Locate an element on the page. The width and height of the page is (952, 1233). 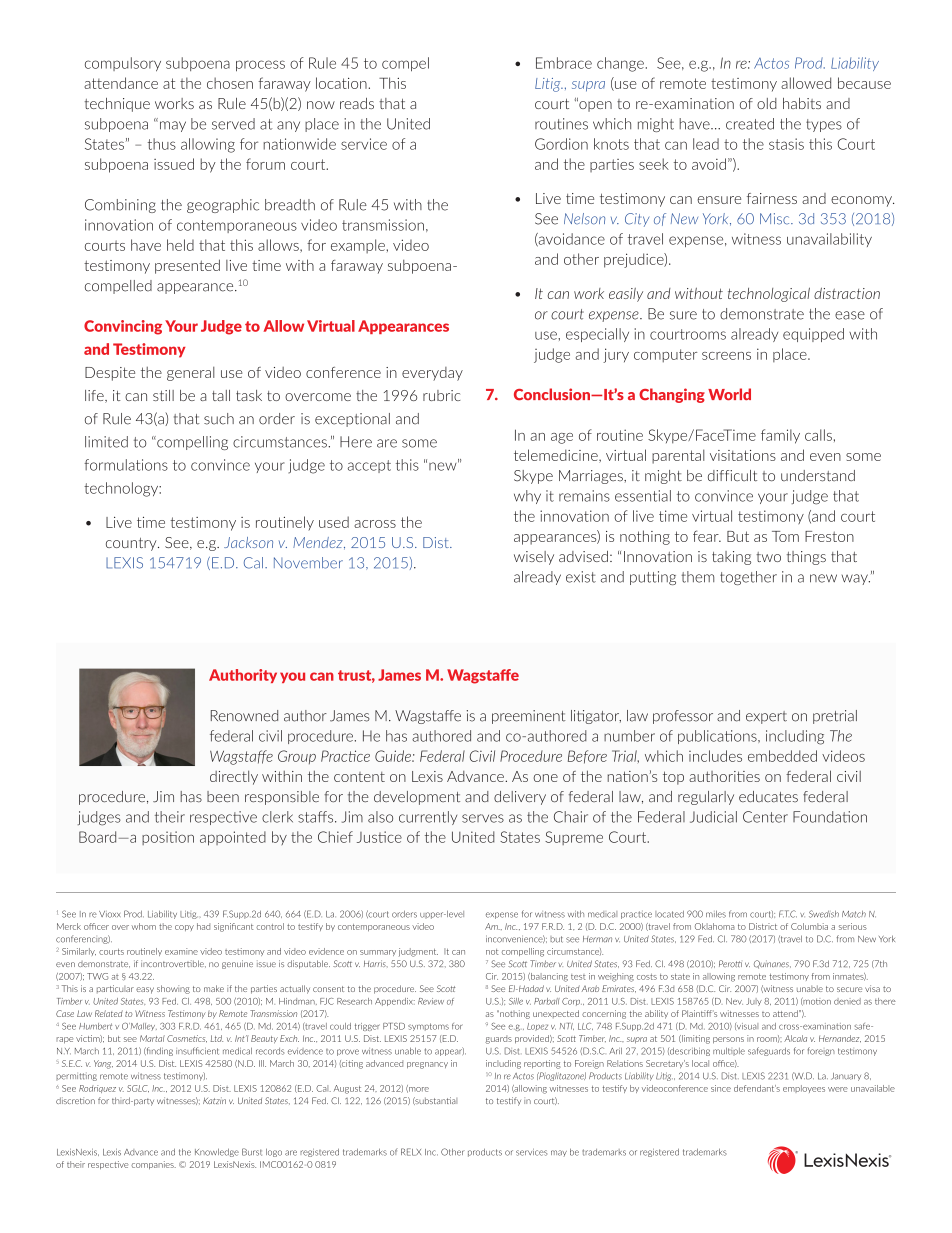
together is located at coordinates (748, 578).
